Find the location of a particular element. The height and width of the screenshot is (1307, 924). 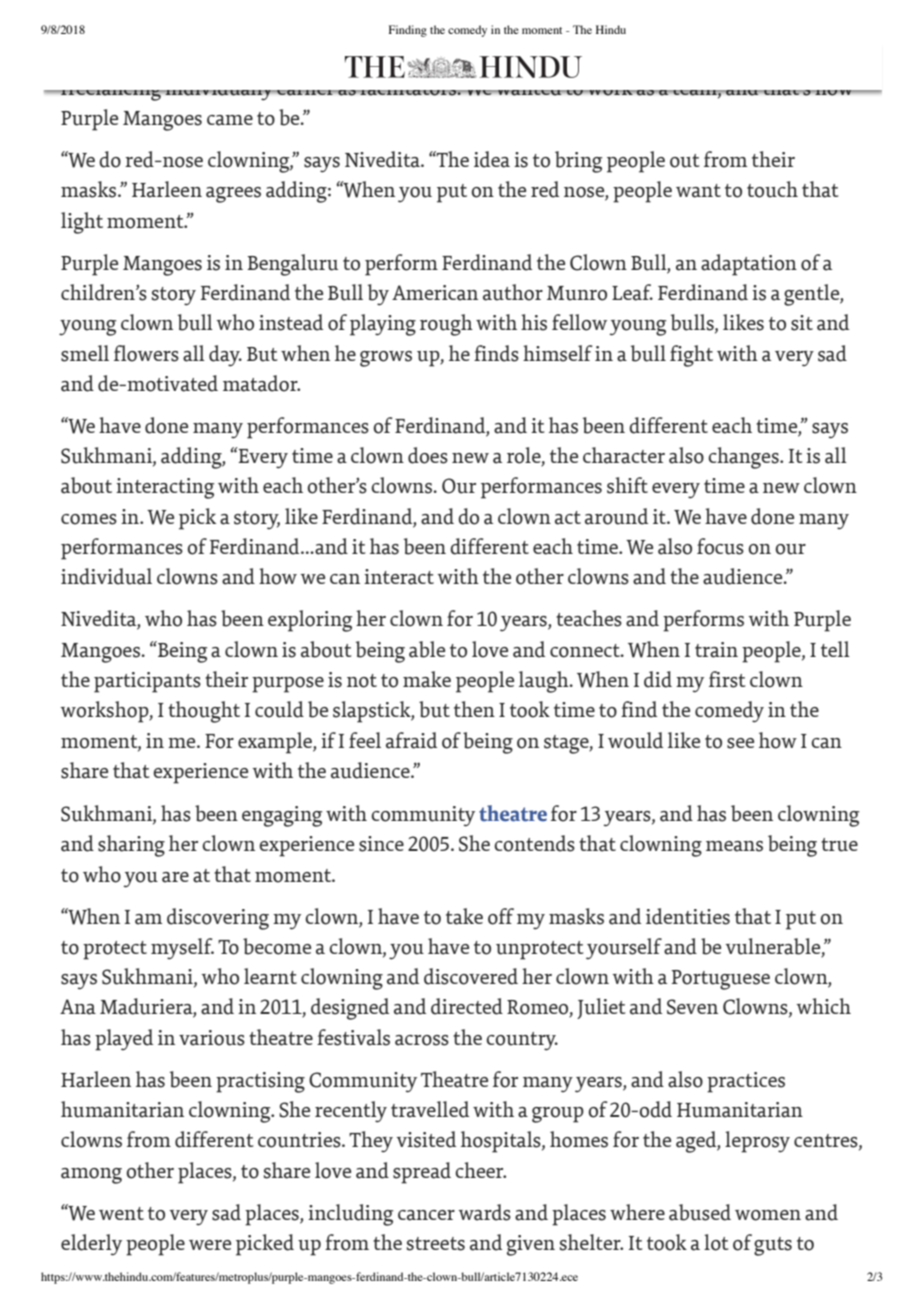

sharing is located at coordinates (131, 846).
